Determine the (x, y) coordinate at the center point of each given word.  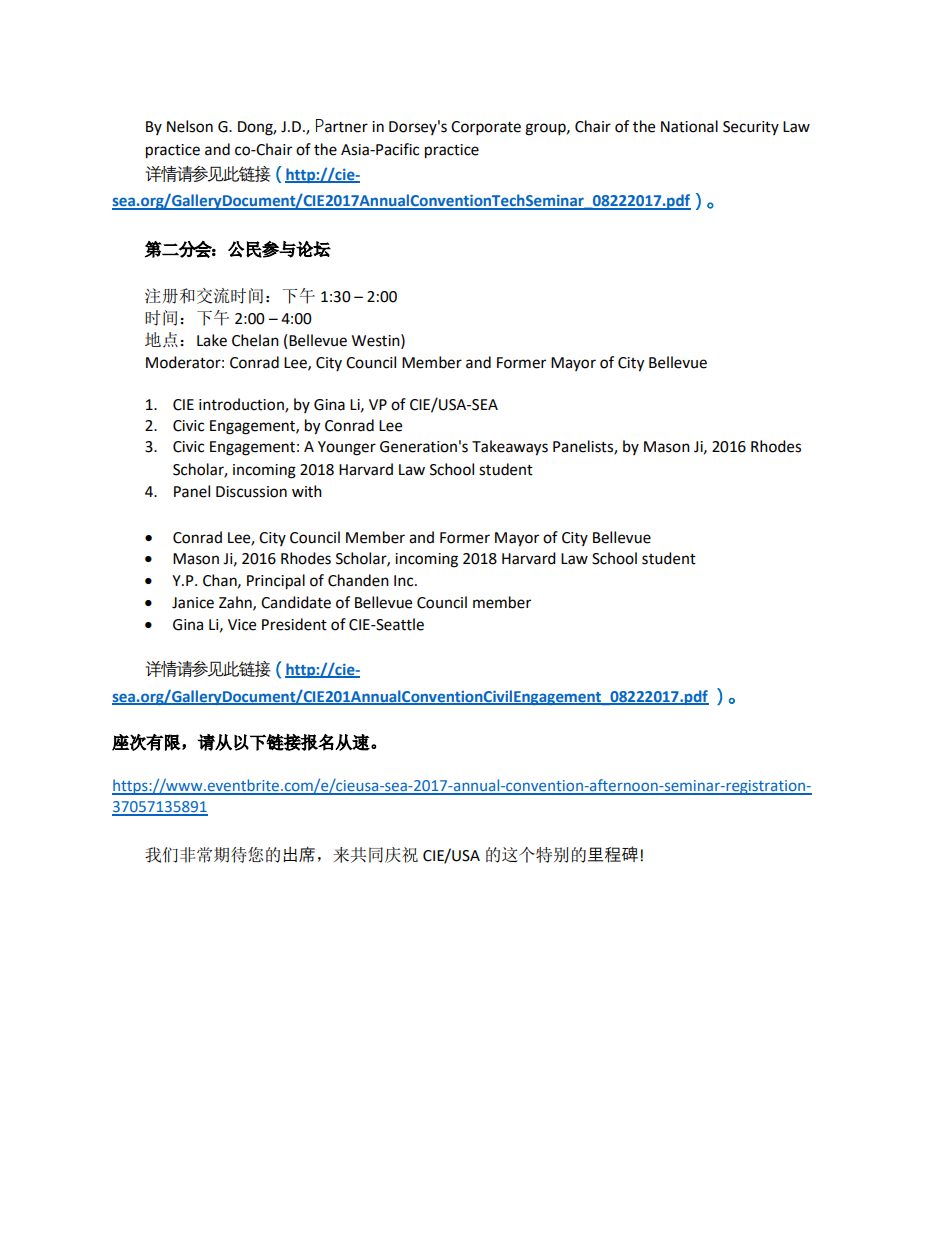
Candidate (296, 602)
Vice (242, 625)
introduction (242, 405)
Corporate (486, 128)
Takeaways (510, 448)
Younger (347, 448)
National (689, 126)
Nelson (190, 126)
